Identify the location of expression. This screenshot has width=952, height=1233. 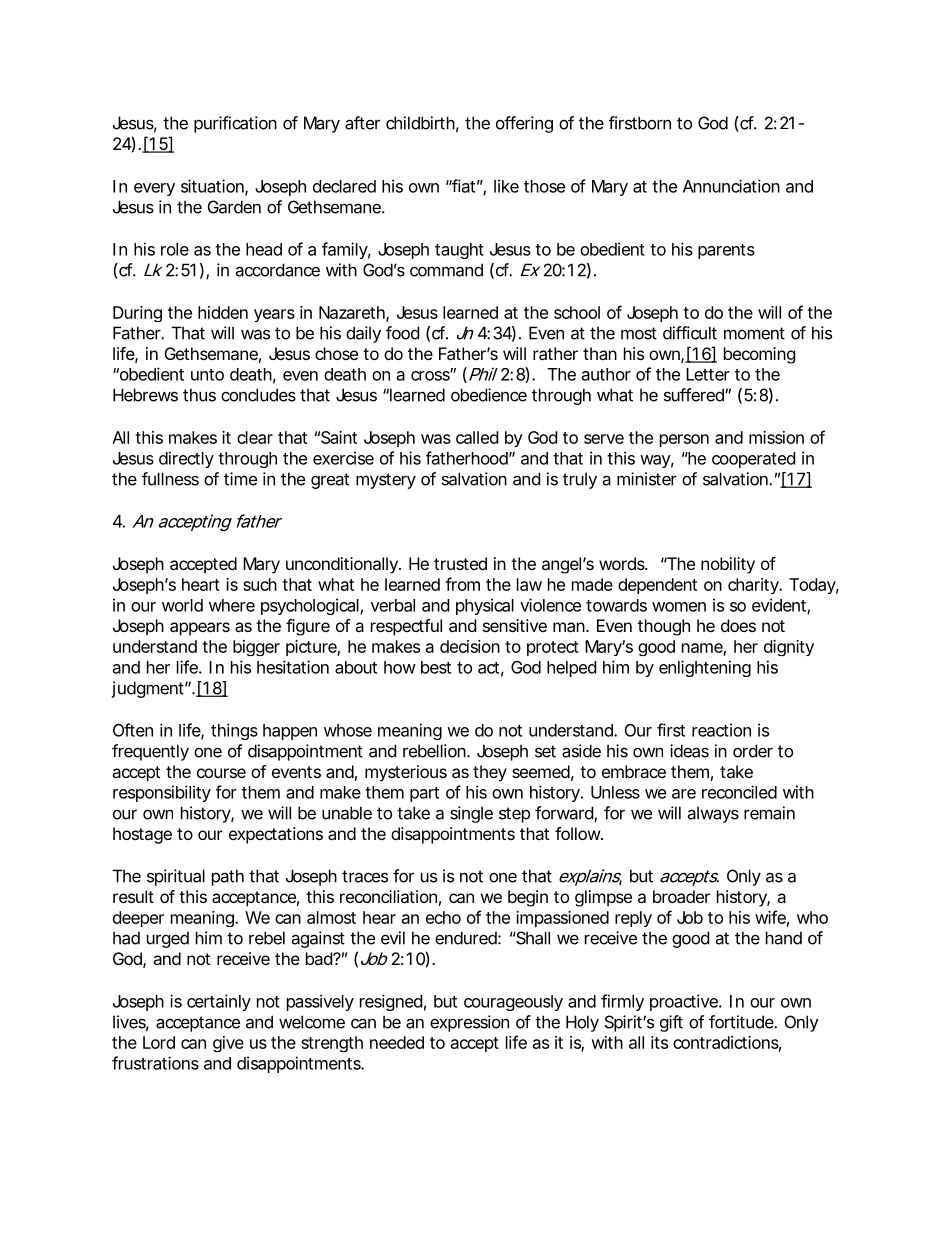
(469, 1023).
